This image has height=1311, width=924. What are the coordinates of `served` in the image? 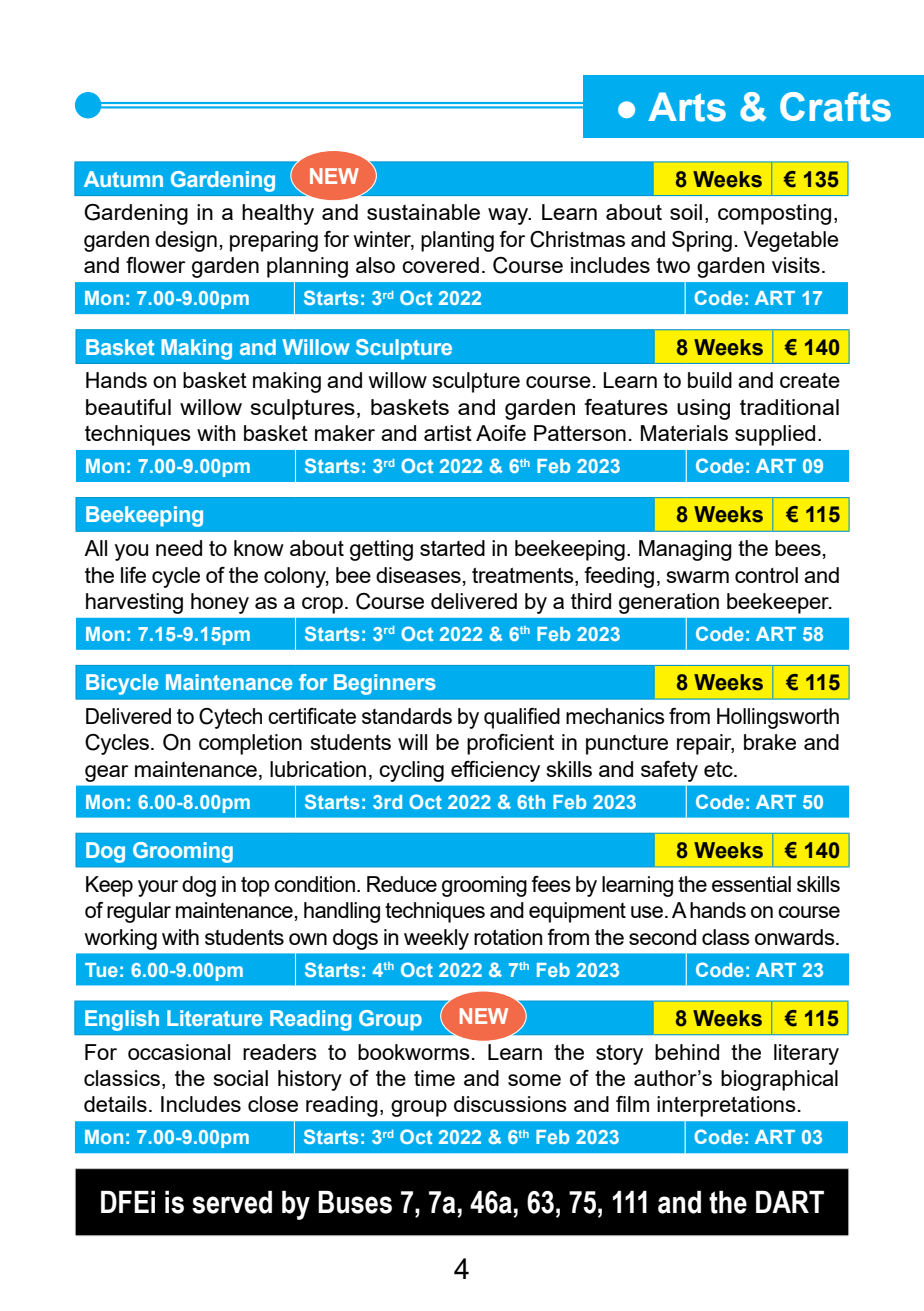 It's located at (232, 1202).
